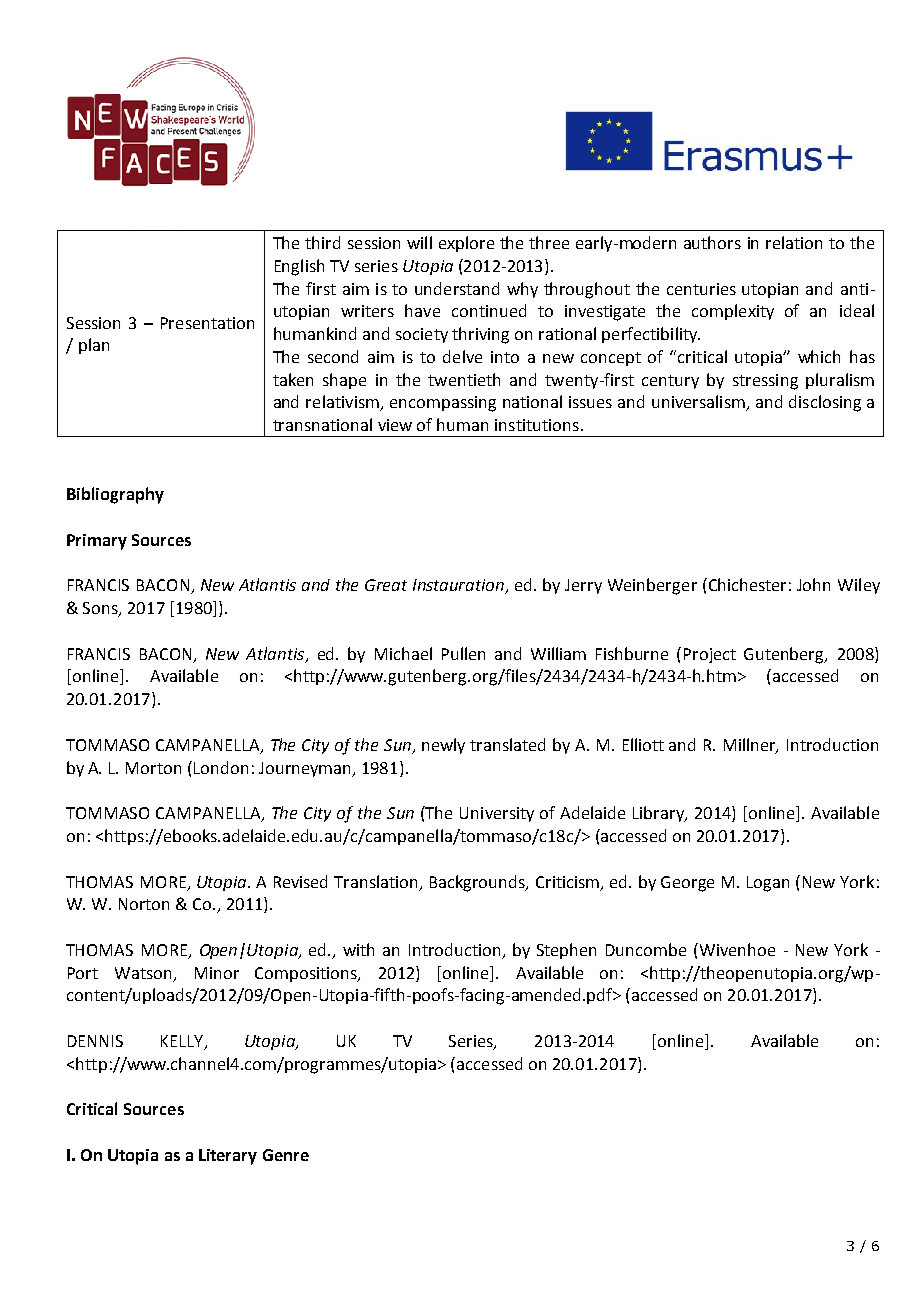  I want to click on Stephen, so click(566, 951).
